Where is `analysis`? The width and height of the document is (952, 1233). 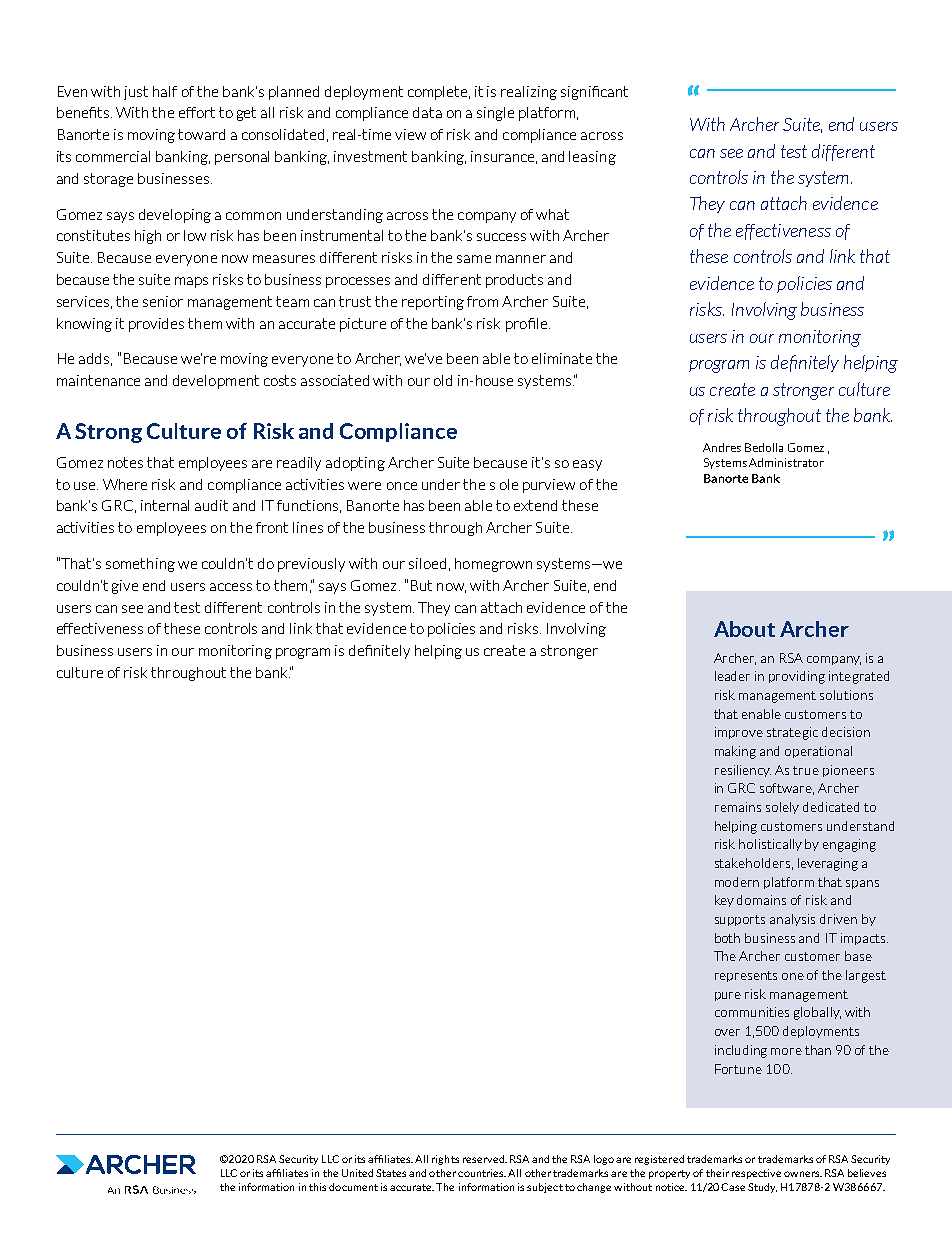
analysis is located at coordinates (792, 920).
